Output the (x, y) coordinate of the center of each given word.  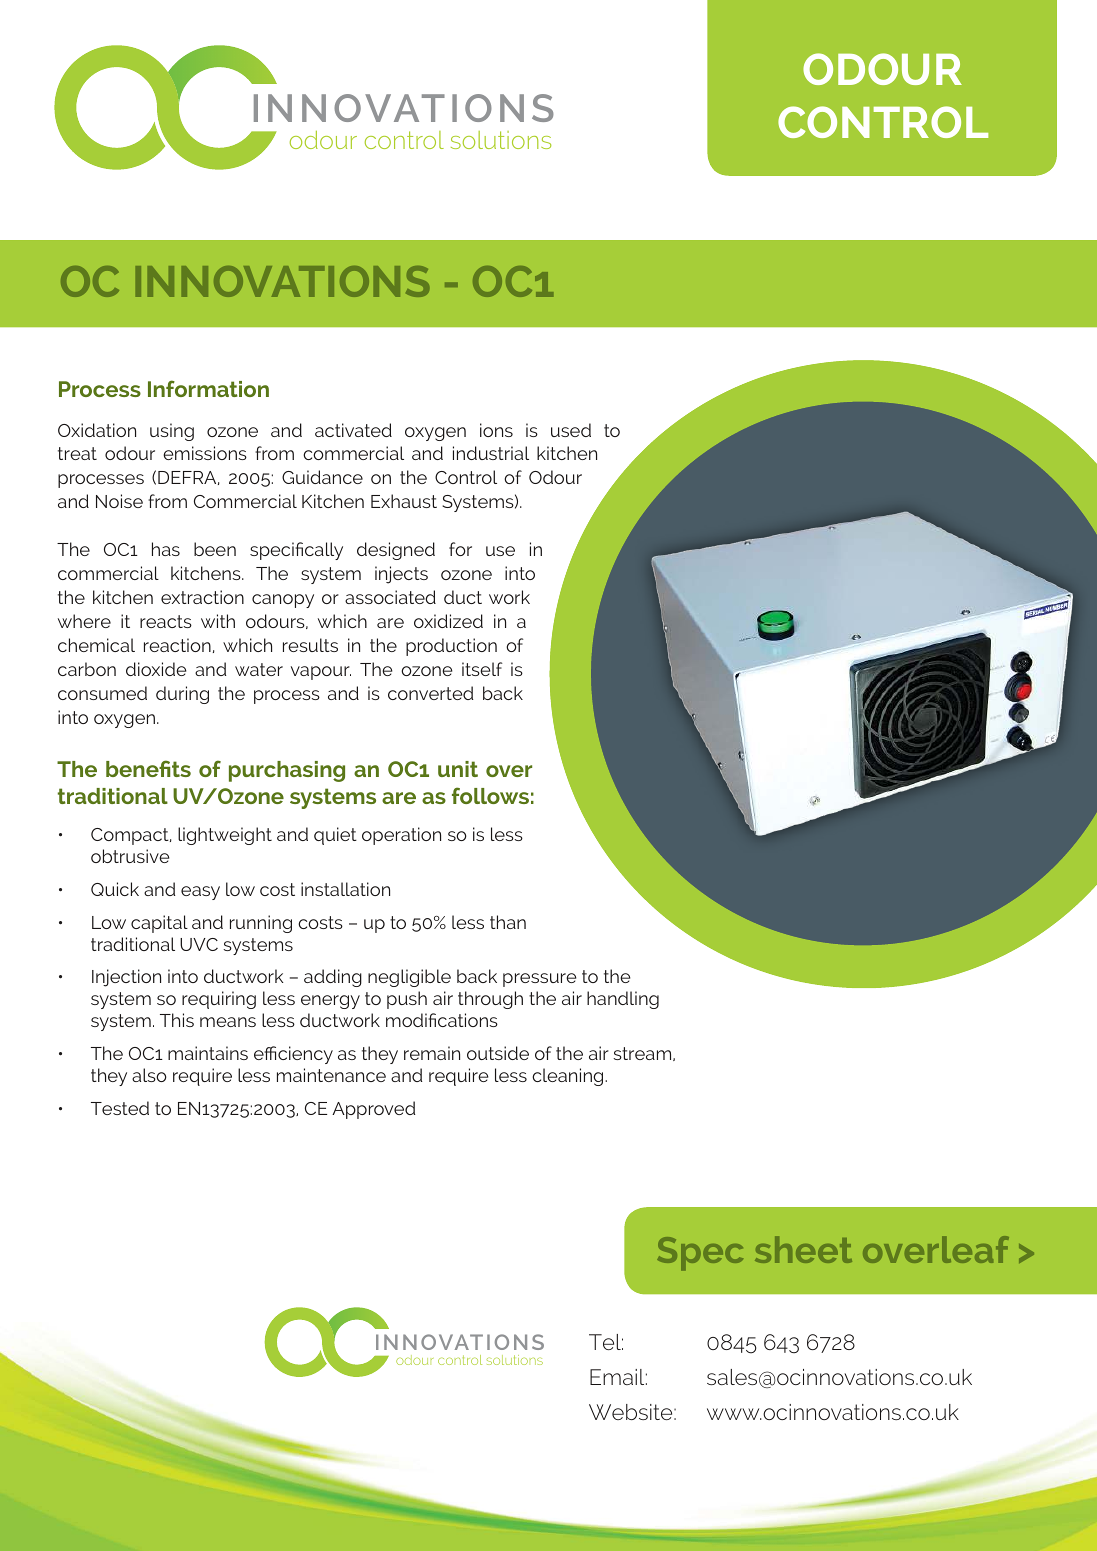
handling (623, 1000)
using (172, 432)
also (149, 1075)
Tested (120, 1108)
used (571, 430)
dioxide (156, 669)
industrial (491, 453)
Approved (373, 1110)
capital (159, 924)
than (508, 922)
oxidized (448, 621)
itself (482, 669)
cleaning (569, 1077)
